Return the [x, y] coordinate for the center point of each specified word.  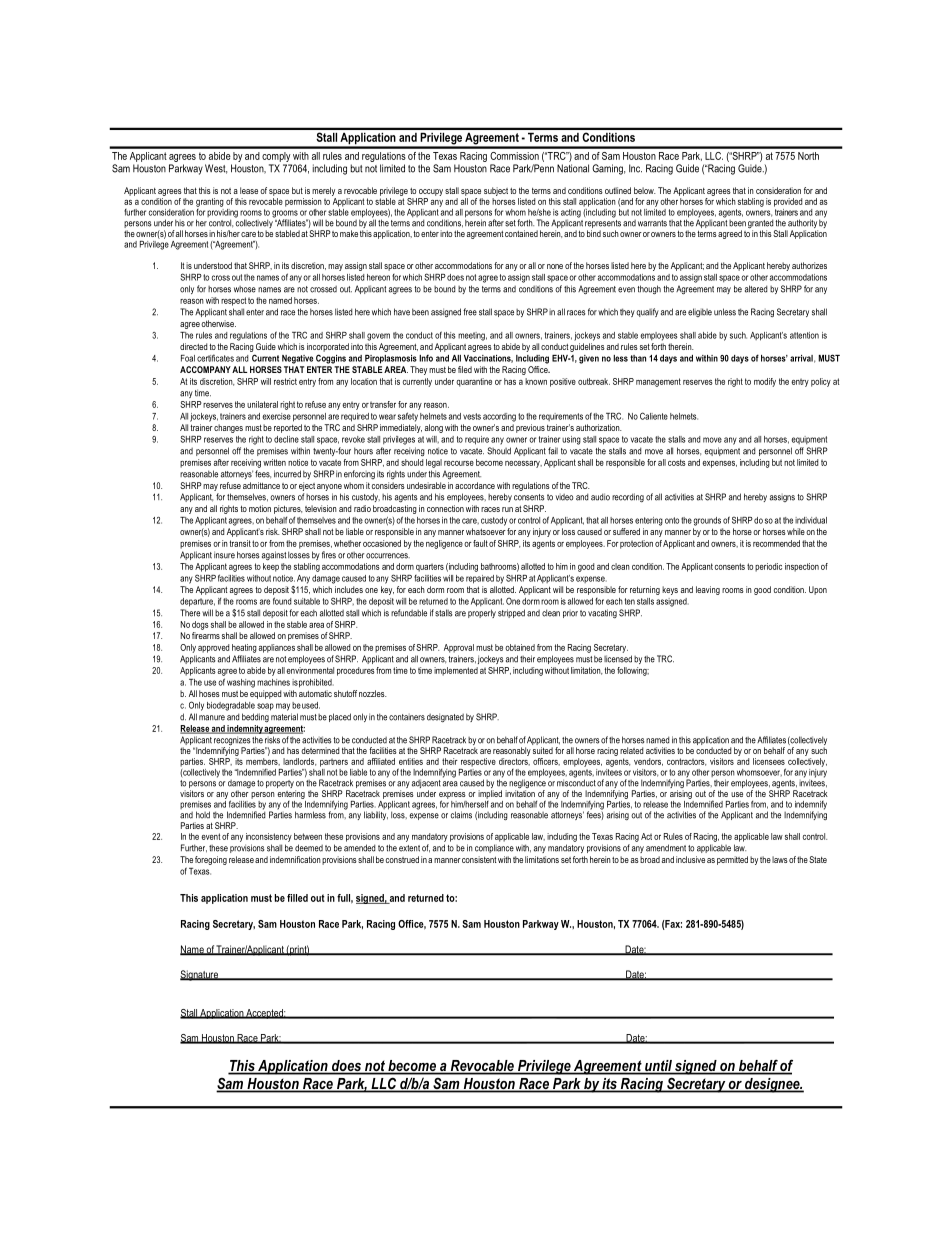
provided [788, 202]
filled [297, 898]
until [658, 1067]
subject [496, 191]
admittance [261, 485]
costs [677, 462]
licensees [769, 761]
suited [543, 750]
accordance [475, 485]
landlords [300, 762]
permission [303, 202]
